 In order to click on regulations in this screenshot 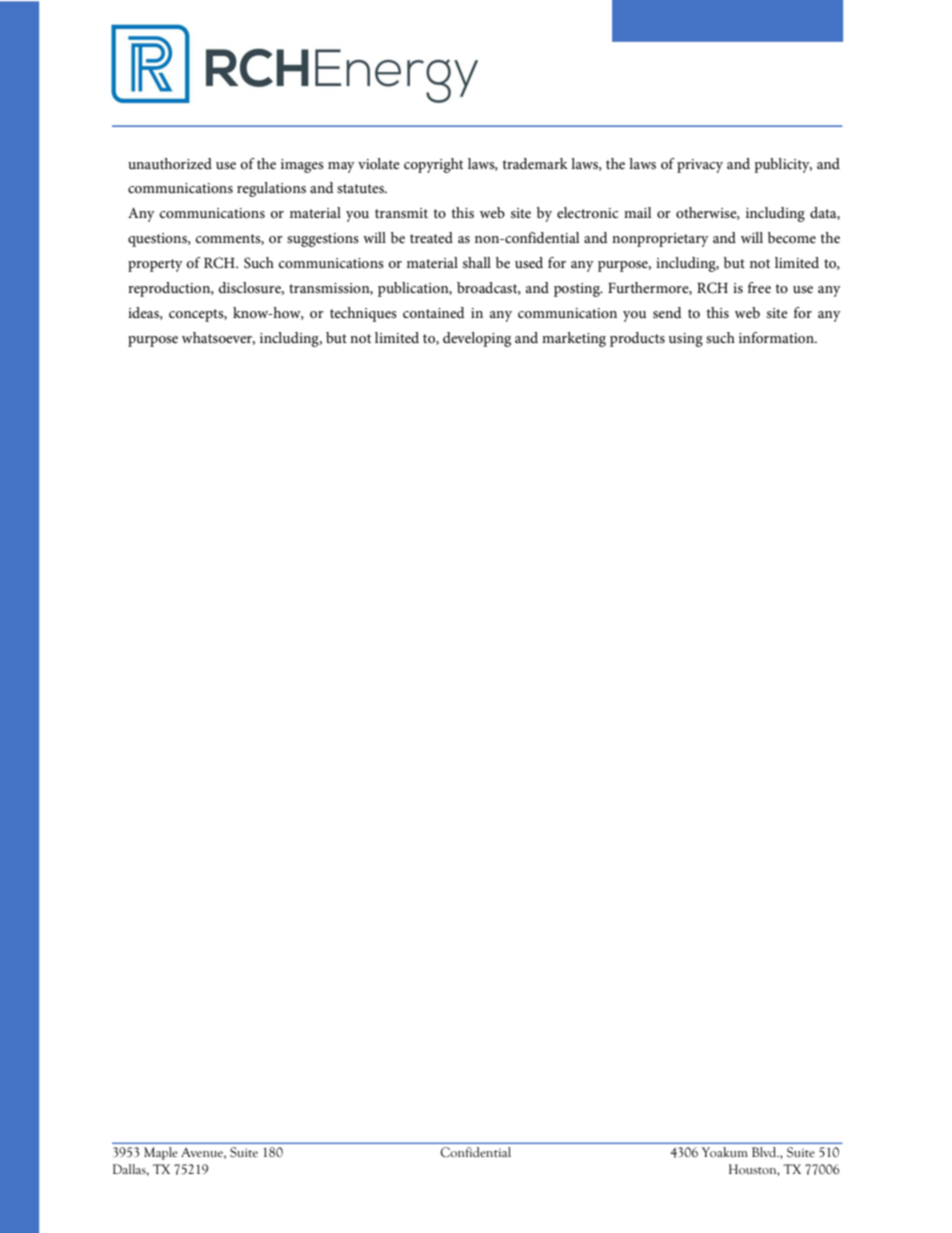, I will do `click(271, 189)`.
